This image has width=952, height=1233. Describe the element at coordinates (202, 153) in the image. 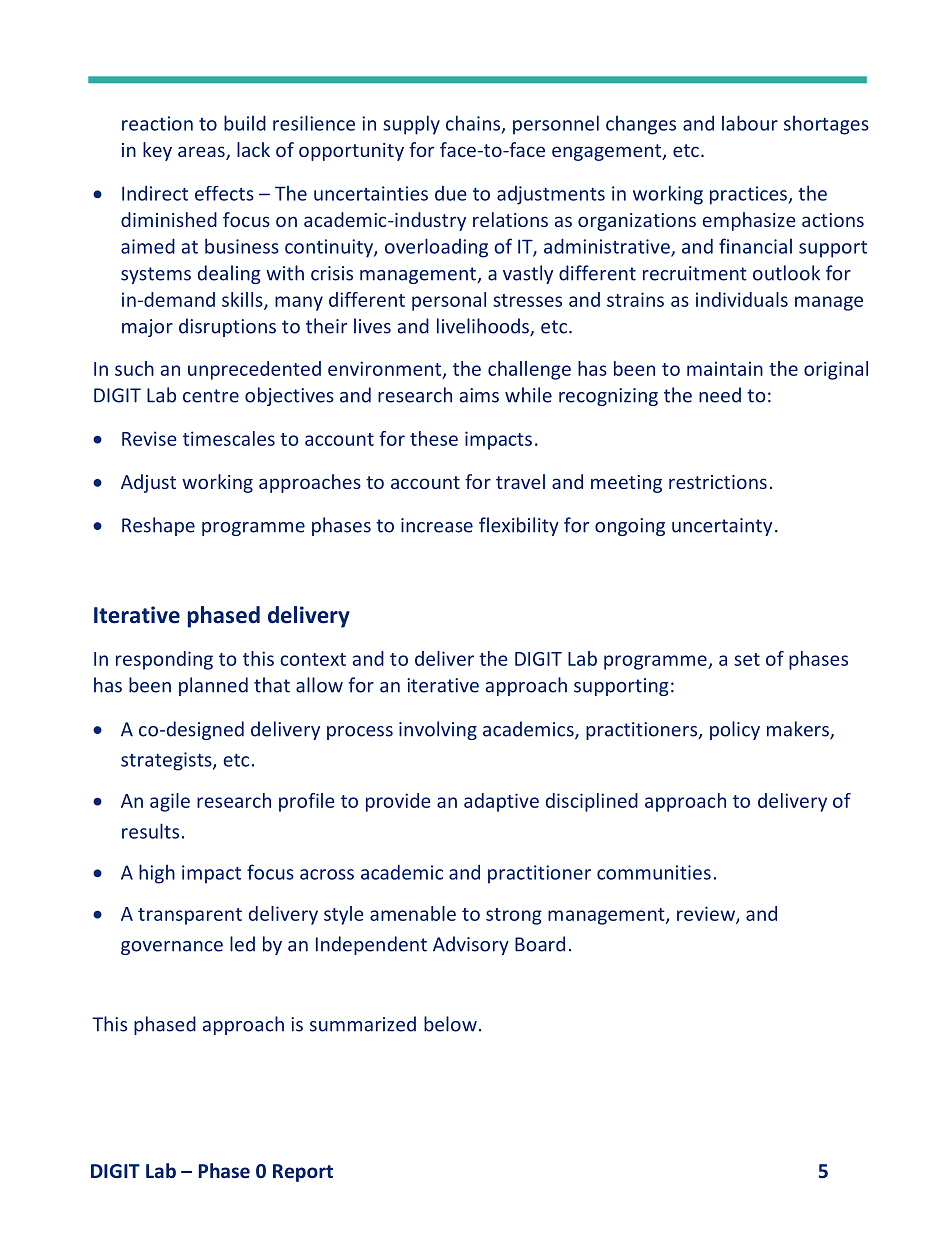

I see `areas` at that location.
